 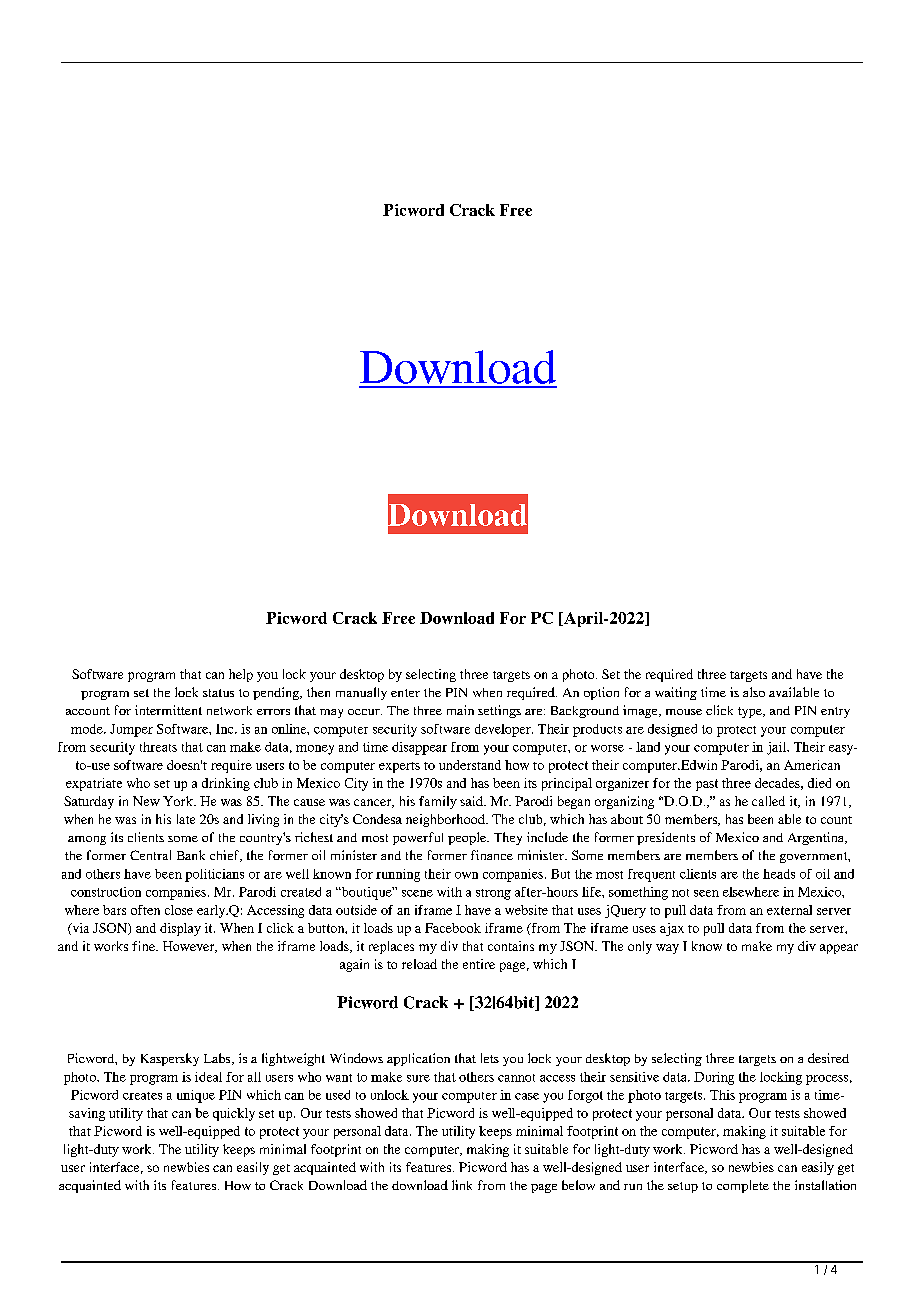 What do you see at coordinates (218, 693) in the document?
I see `status` at bounding box center [218, 693].
